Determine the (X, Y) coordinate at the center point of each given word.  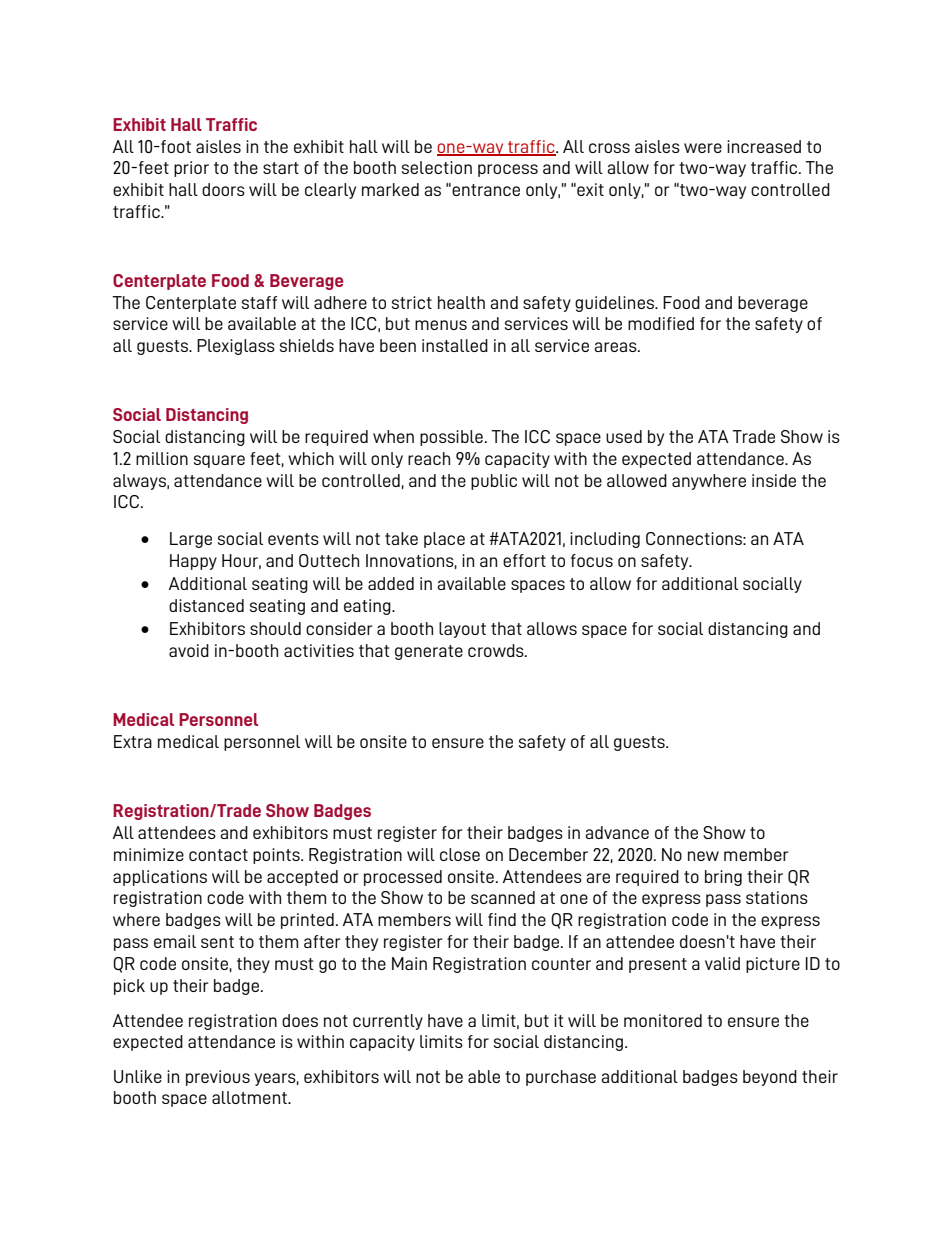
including (605, 540)
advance (617, 832)
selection (437, 167)
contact (218, 855)
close (460, 854)
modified (661, 323)
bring (723, 878)
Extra (133, 741)
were (703, 148)
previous (218, 1078)
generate (429, 652)
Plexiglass (236, 347)
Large (191, 540)
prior (191, 169)
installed (455, 345)
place (444, 540)
